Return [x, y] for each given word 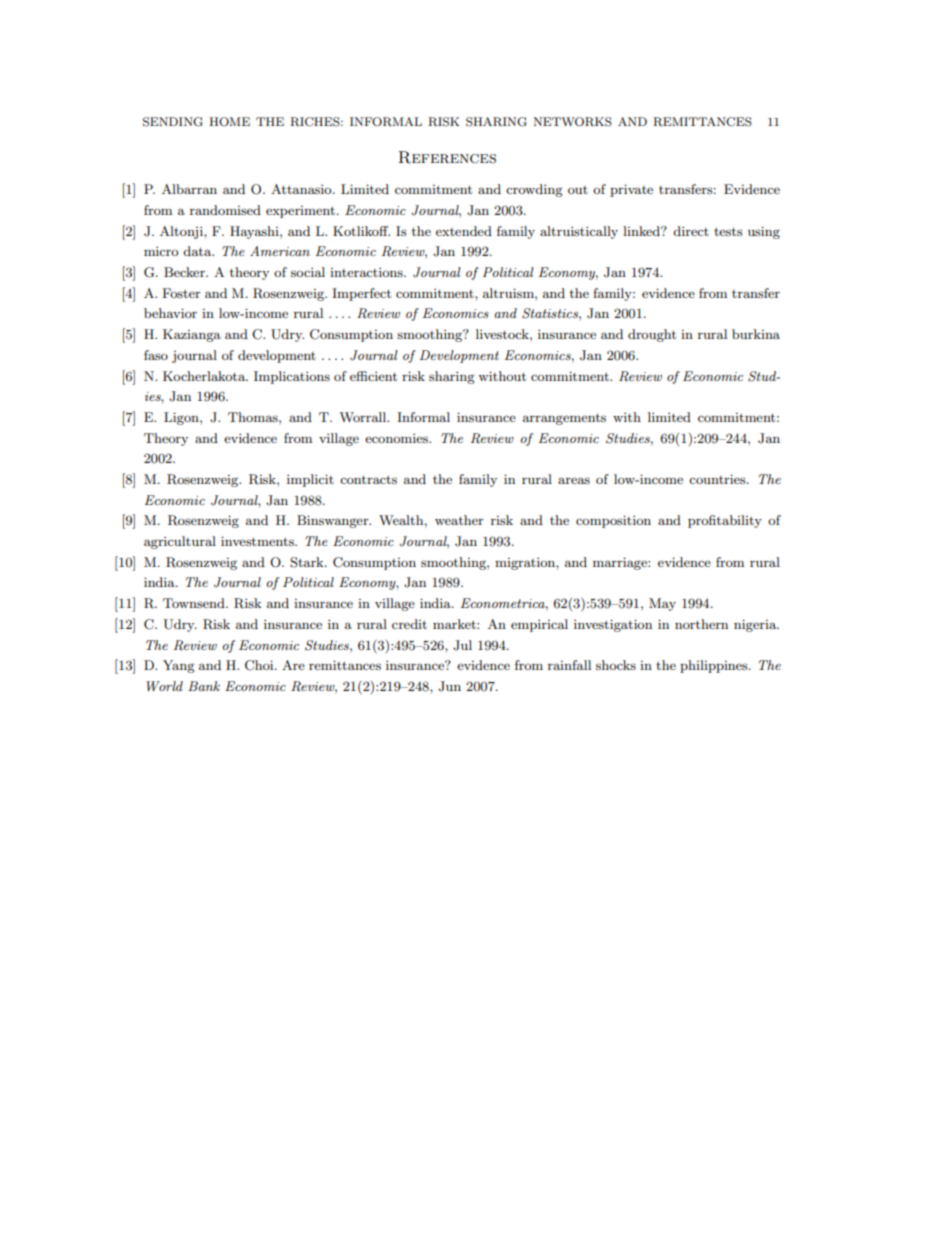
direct [691, 231]
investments [258, 541]
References [447, 157]
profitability [725, 521]
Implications [292, 377]
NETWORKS [572, 122]
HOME [229, 122]
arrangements [564, 419]
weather [459, 520]
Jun [449, 686]
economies [397, 438]
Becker [185, 272]
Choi [260, 665]
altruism [509, 293]
